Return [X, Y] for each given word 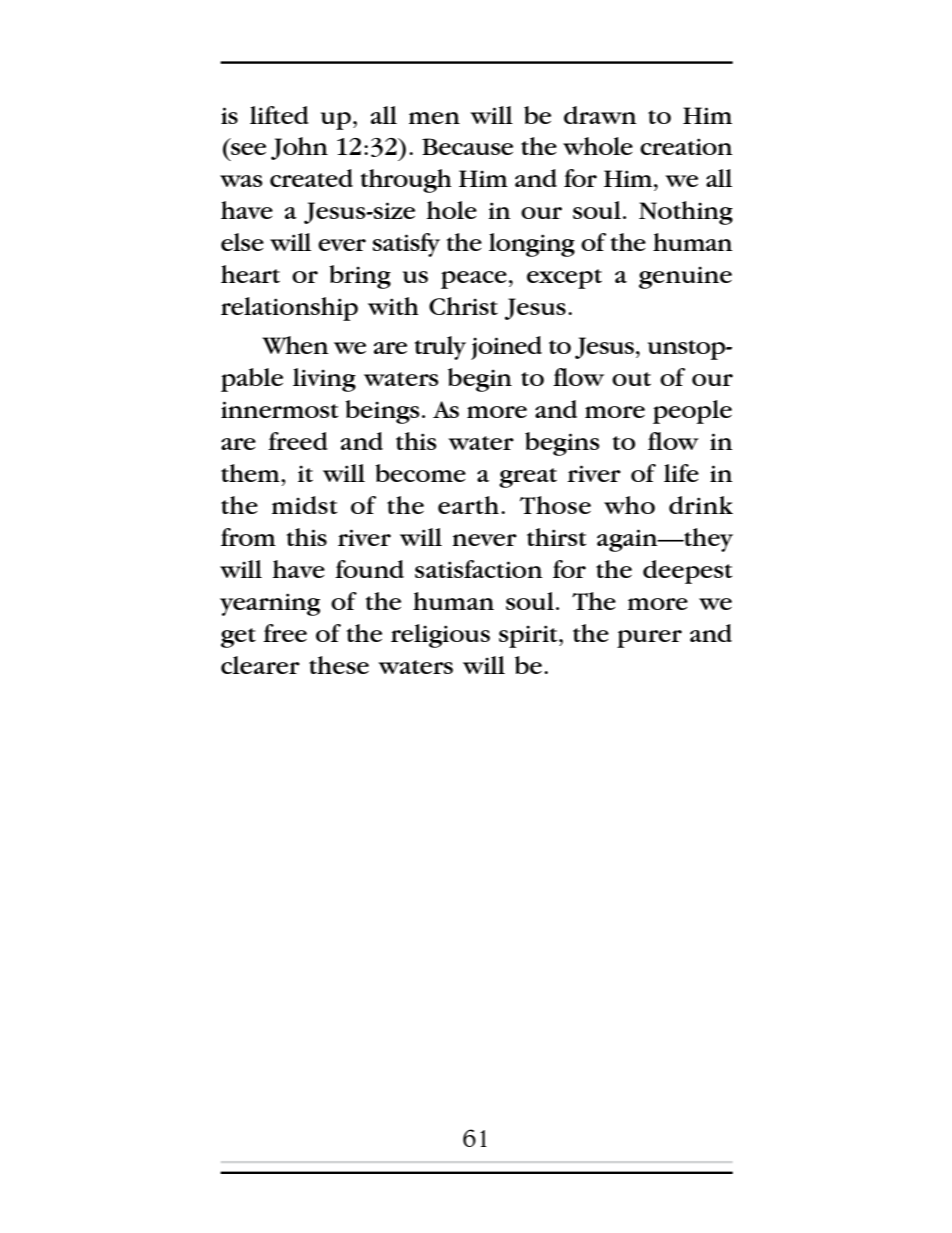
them [251, 473]
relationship [289, 309]
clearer [260, 665]
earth [468, 505]
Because [467, 146]
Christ [463, 306]
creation [686, 146]
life [681, 473]
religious [440, 636]
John [299, 148]
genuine [685, 277]
